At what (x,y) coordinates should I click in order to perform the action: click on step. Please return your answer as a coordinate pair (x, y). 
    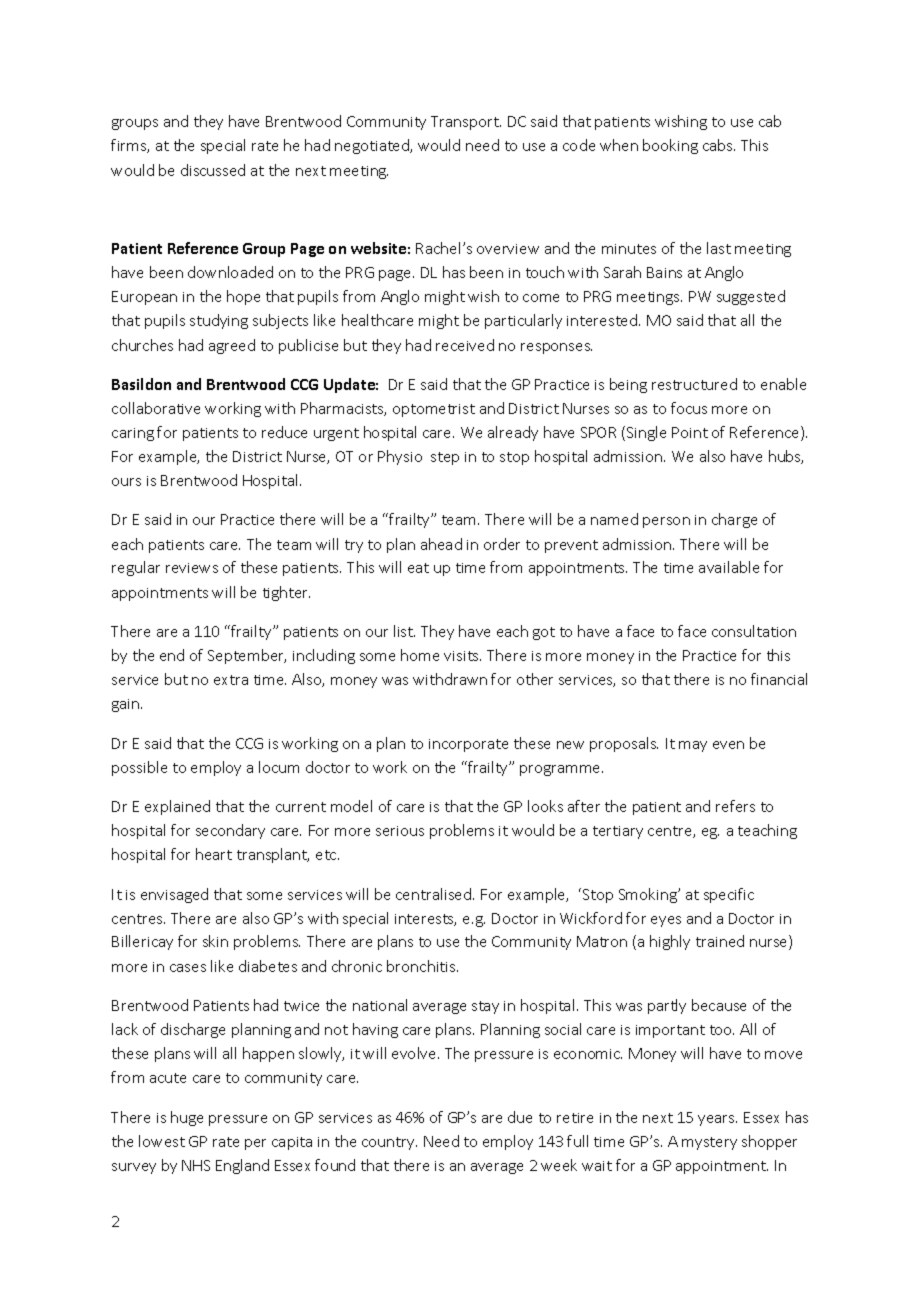
    Looking at the image, I should click on (445, 458).
